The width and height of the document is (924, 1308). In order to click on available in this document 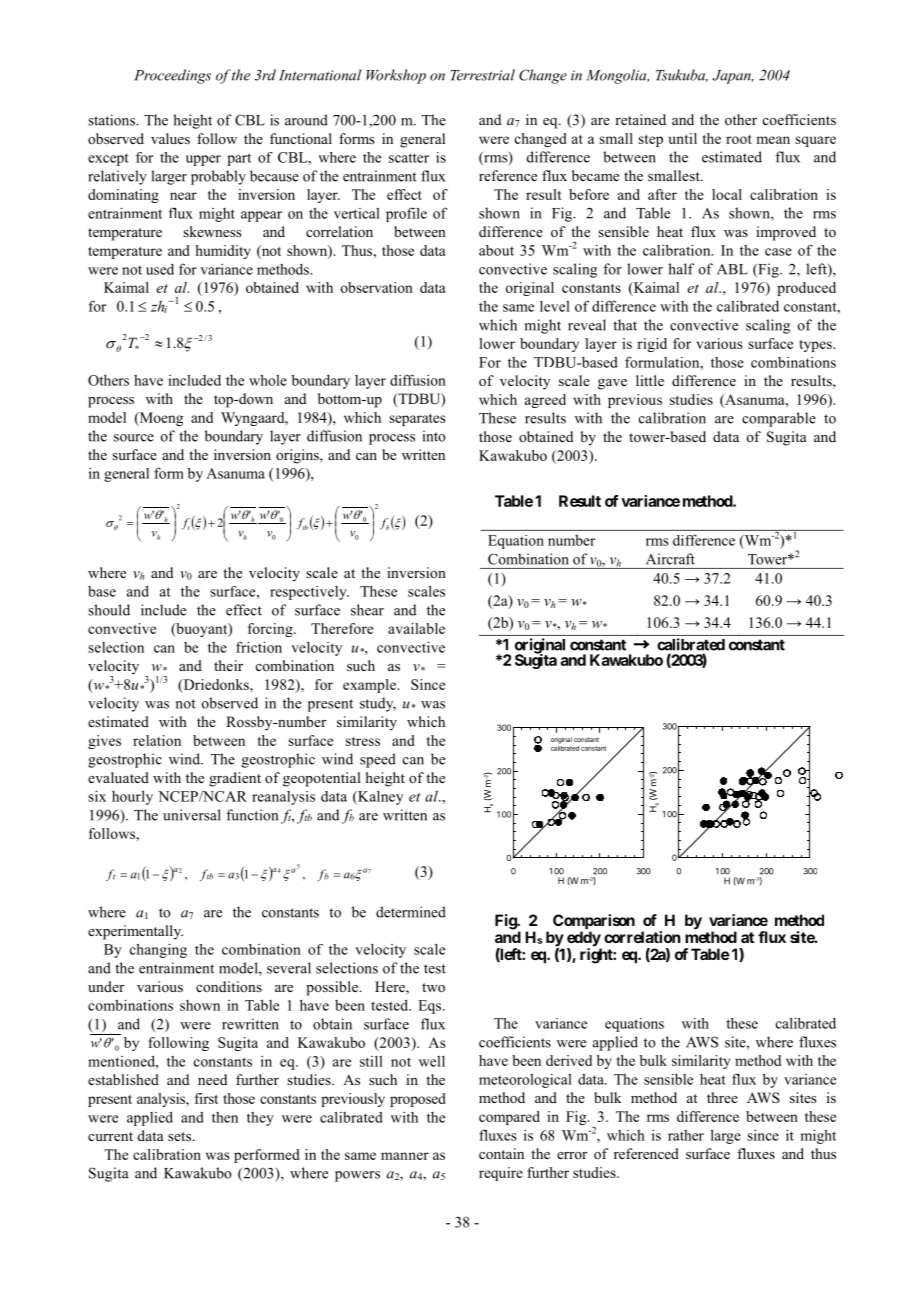, I will do `click(416, 628)`.
